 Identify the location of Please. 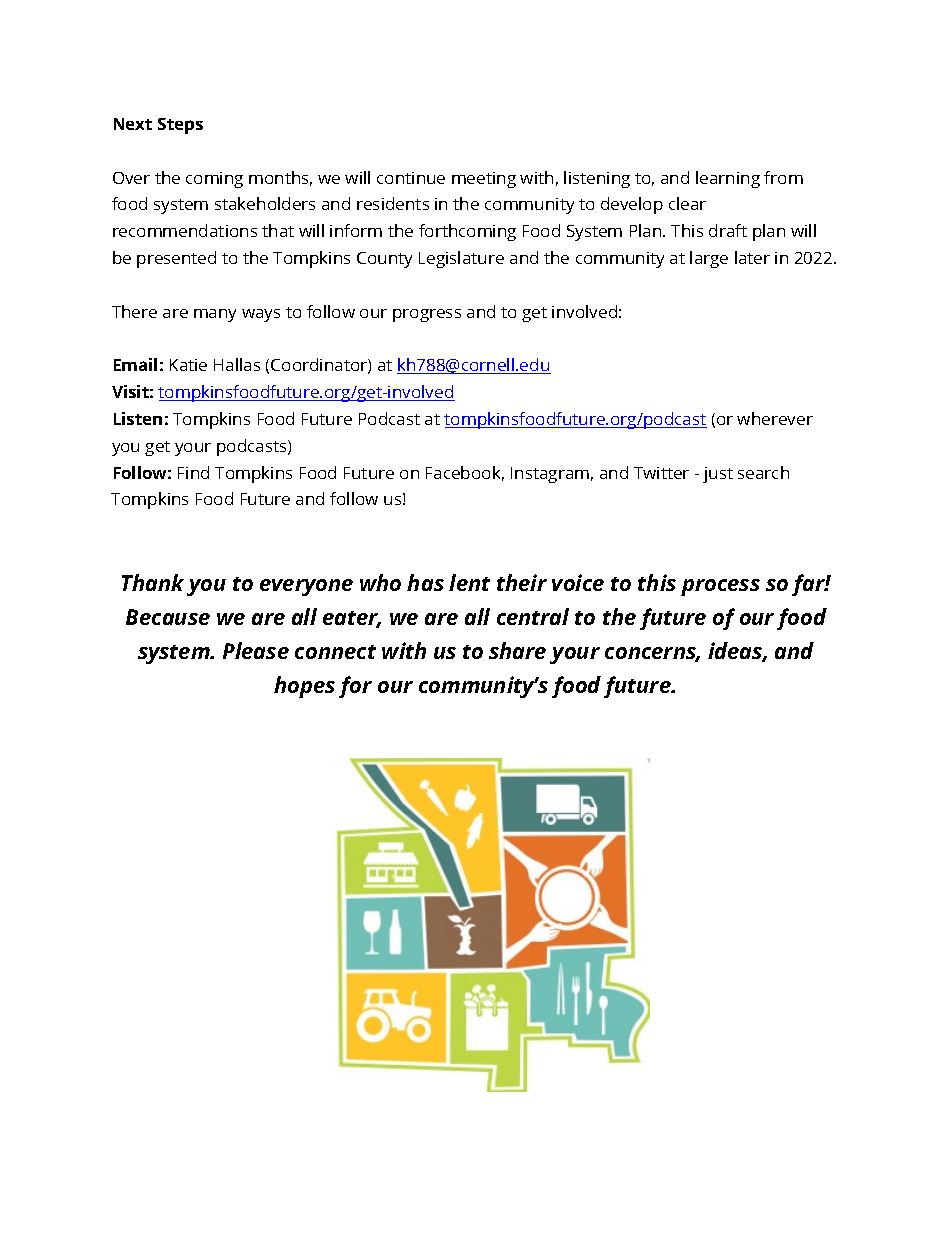
(256, 650).
